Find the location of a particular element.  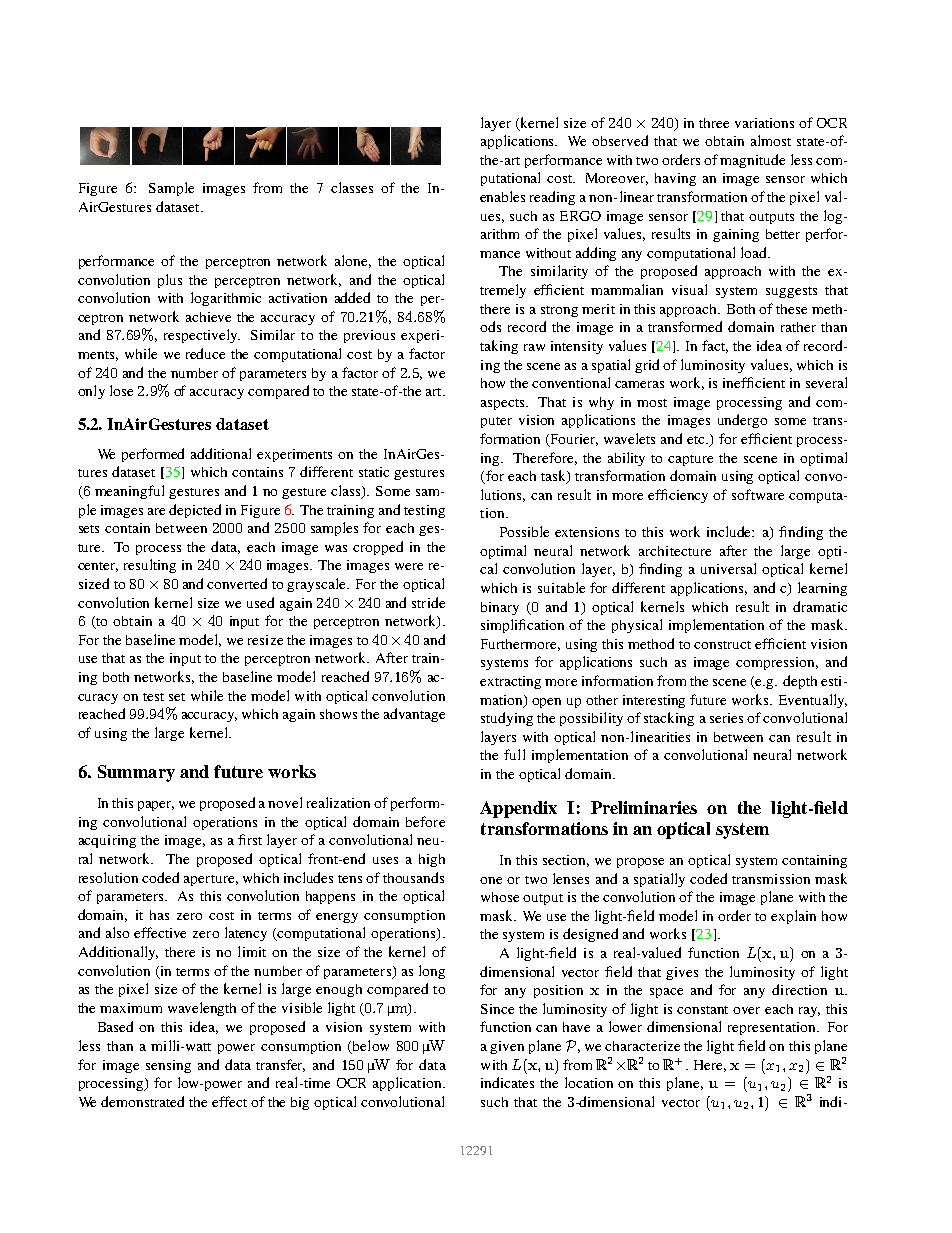

sensing is located at coordinates (168, 1066).
